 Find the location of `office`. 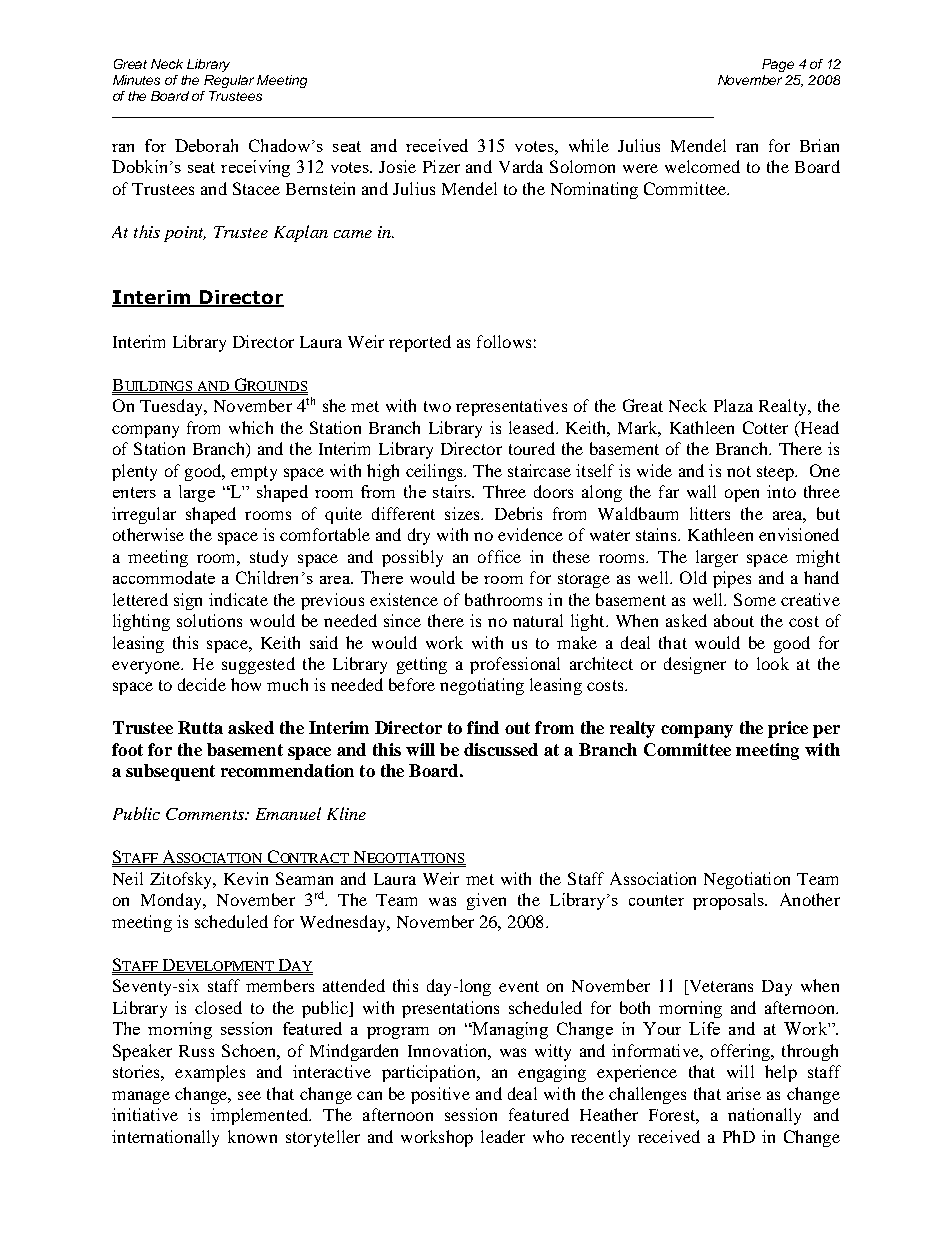

office is located at coordinates (499, 556).
